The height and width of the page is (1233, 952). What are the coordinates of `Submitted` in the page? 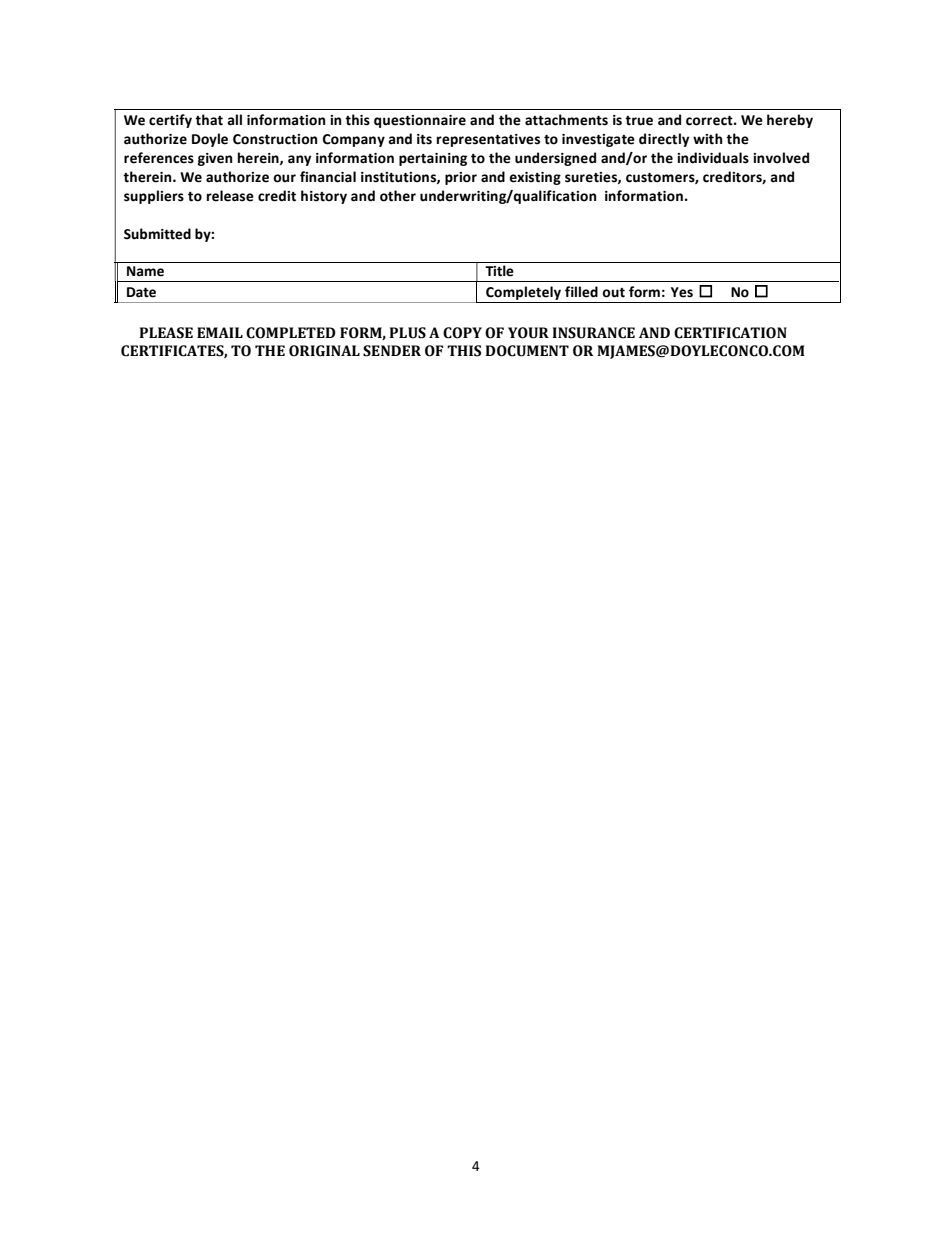 It's located at (157, 234).
